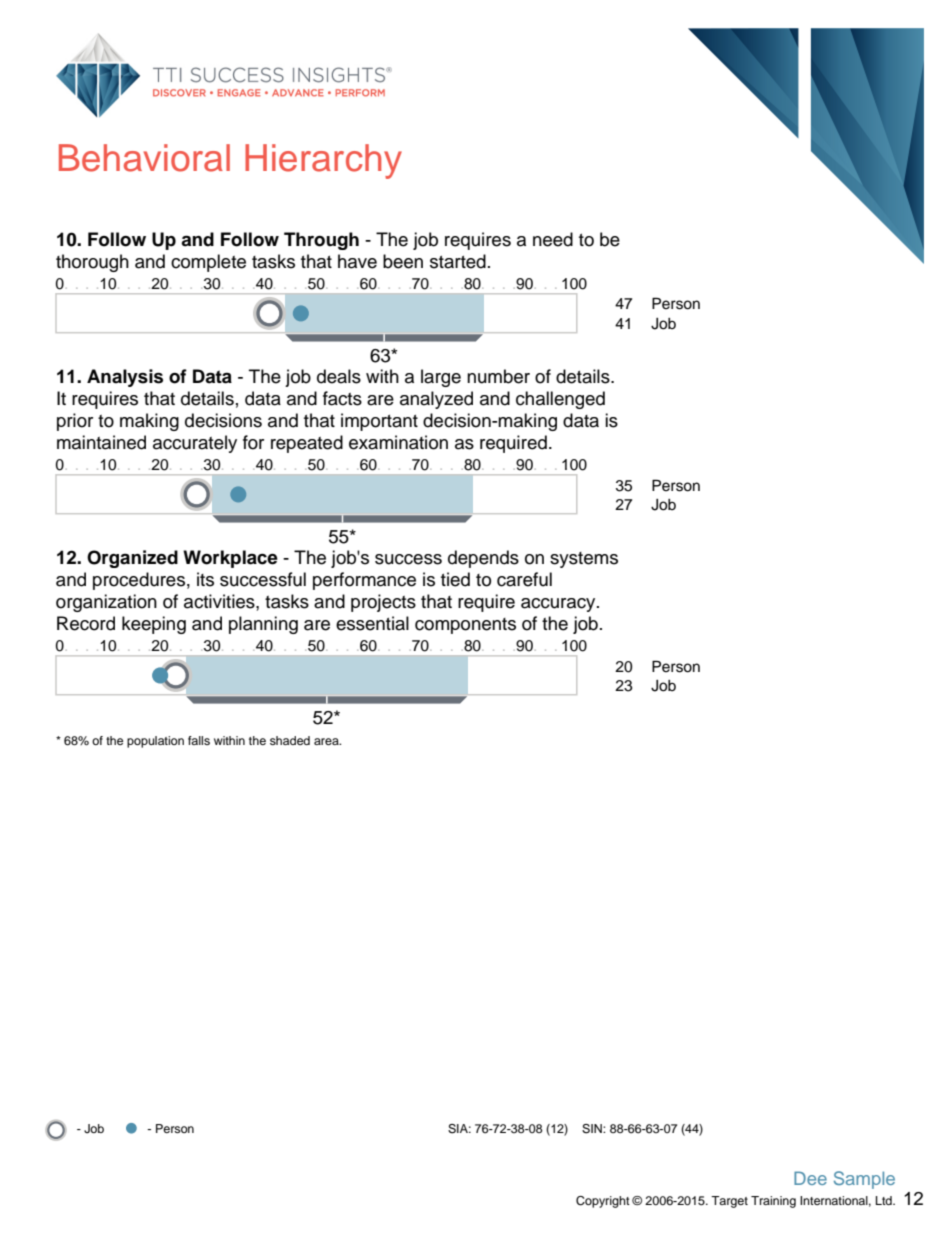 The image size is (952, 1233). I want to click on need, so click(553, 239).
